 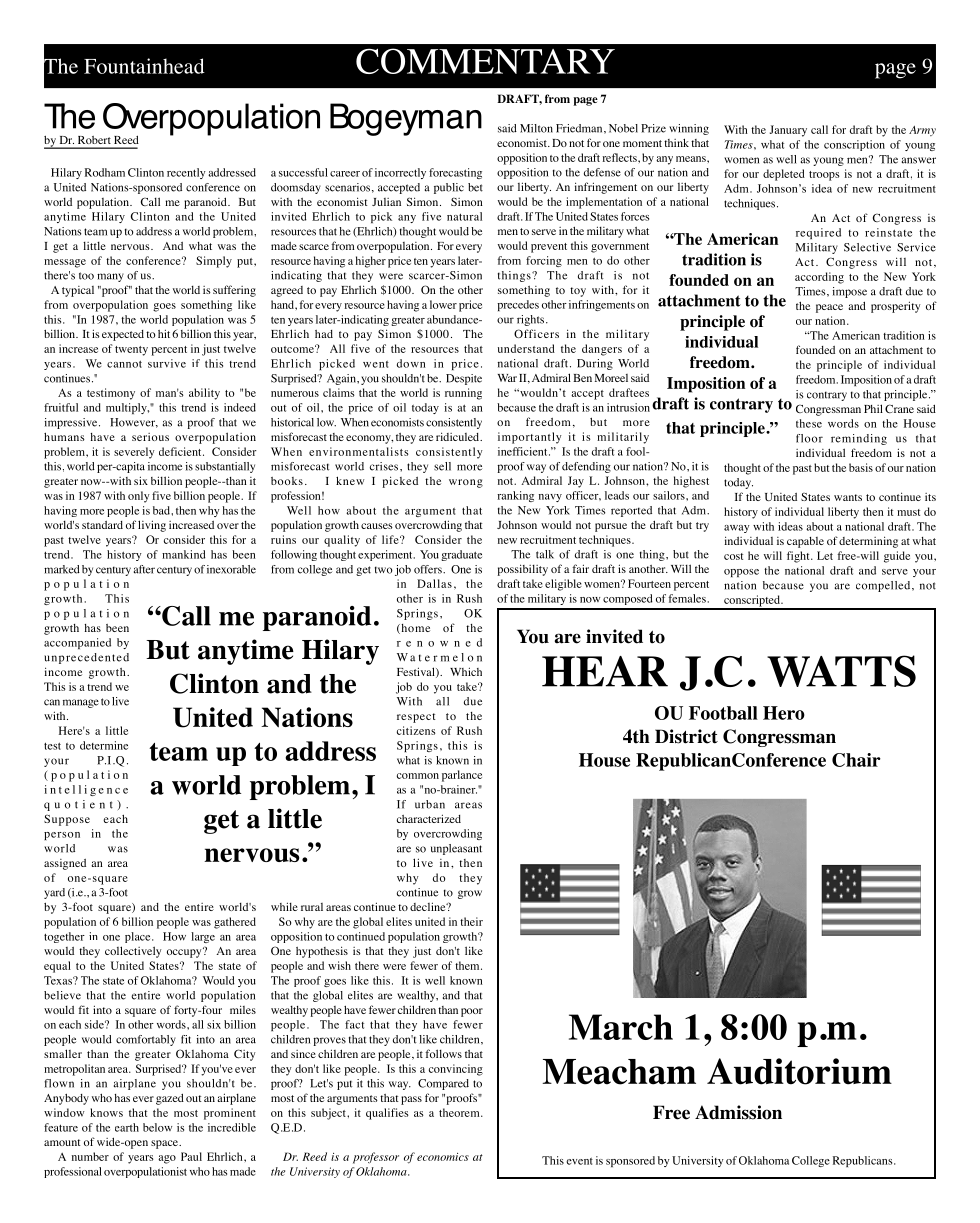 What do you see at coordinates (522, 570) in the screenshot?
I see `possibility` at bounding box center [522, 570].
